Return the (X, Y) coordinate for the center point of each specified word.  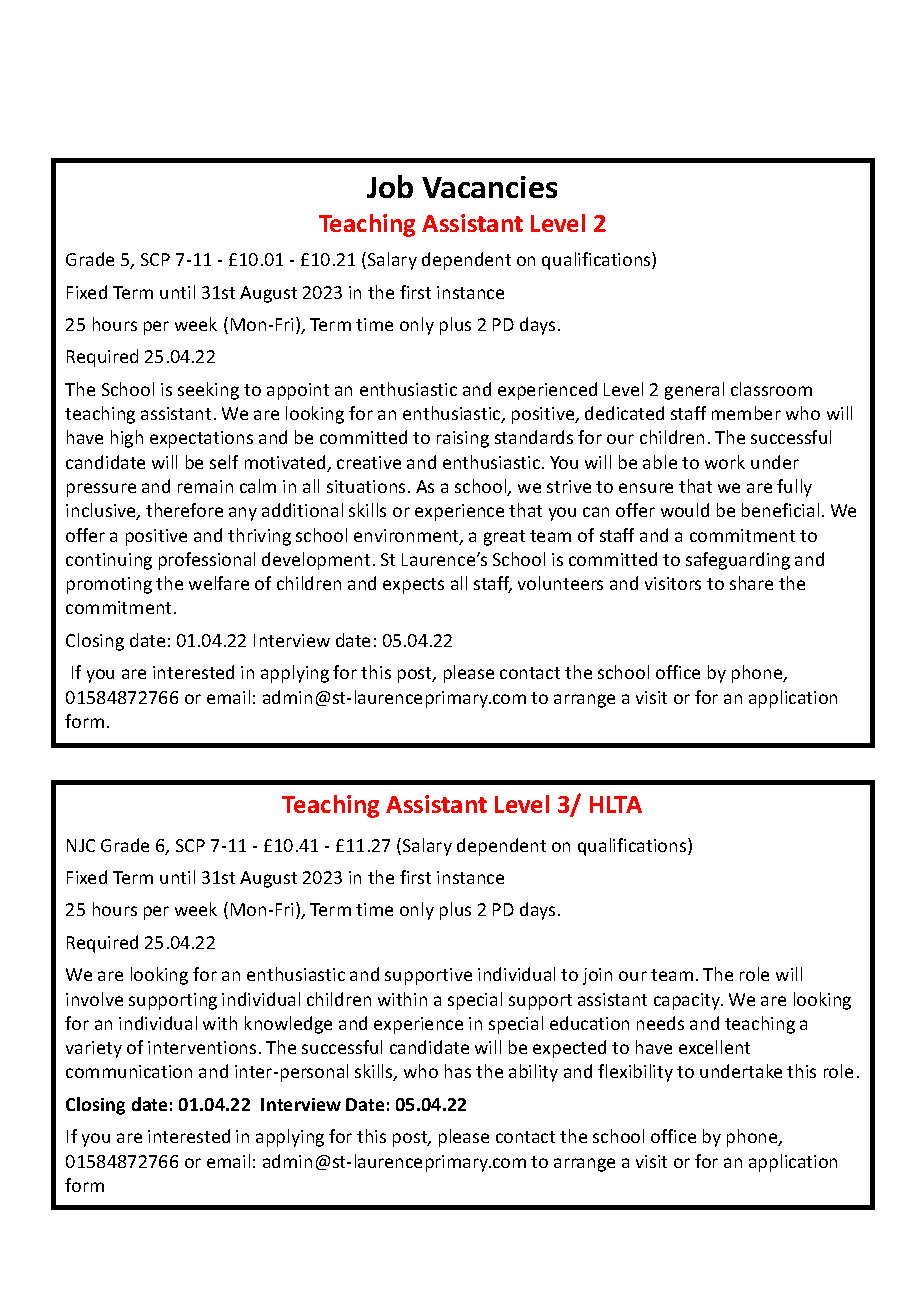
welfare (219, 583)
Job (390, 186)
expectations (201, 439)
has (458, 1071)
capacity (688, 1001)
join (597, 976)
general (694, 391)
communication (129, 1071)
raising (463, 439)
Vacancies (489, 187)
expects (413, 586)
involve (94, 999)
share (751, 583)
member (746, 413)
